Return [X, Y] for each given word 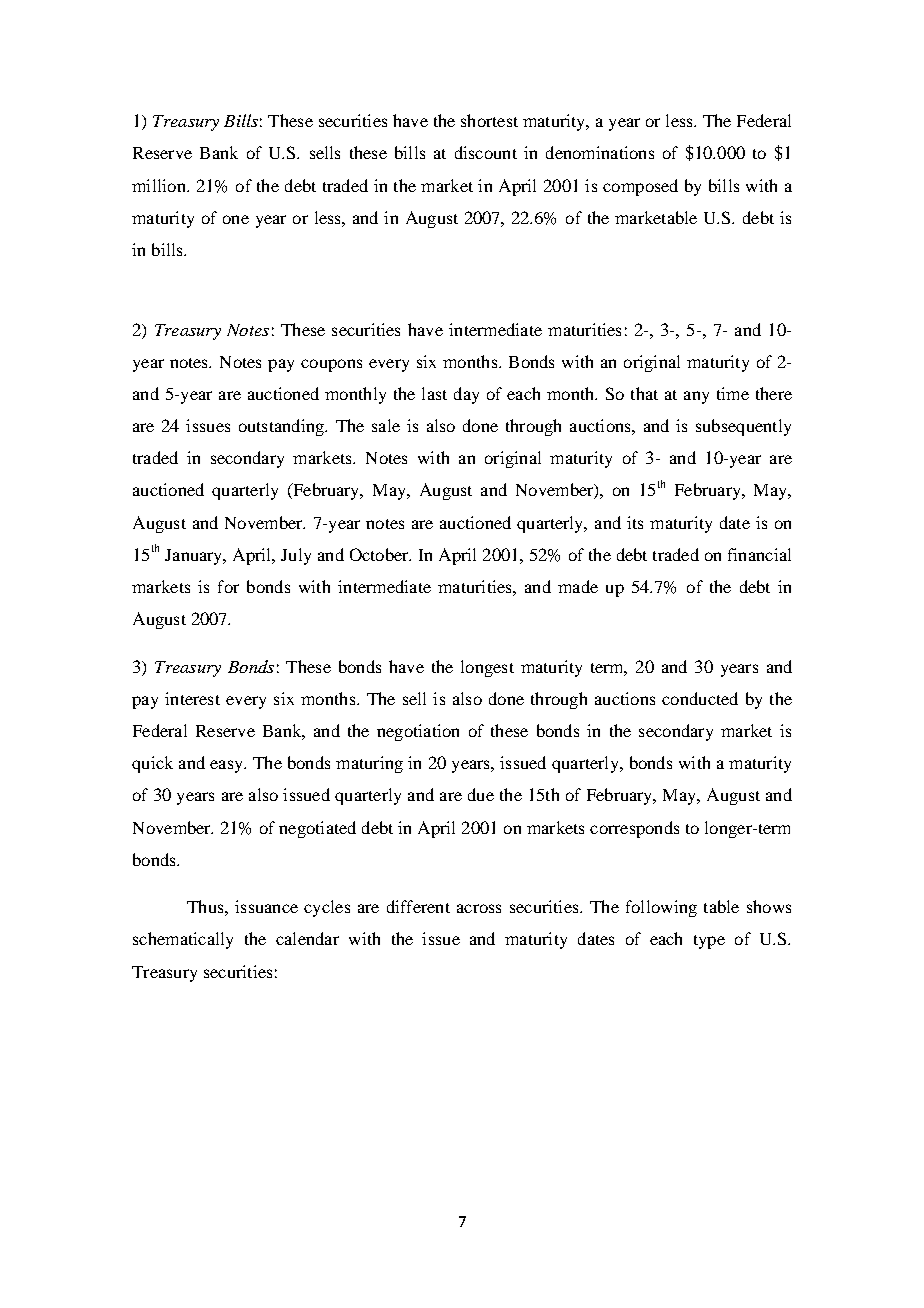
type [709, 942]
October [380, 554]
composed [640, 187]
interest [192, 698]
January [195, 557]
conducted [700, 698]
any [696, 397]
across [479, 908]
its [635, 522]
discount [486, 152]
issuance [266, 906]
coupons [331, 365]
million [160, 185]
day [466, 395]
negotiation [418, 732]
